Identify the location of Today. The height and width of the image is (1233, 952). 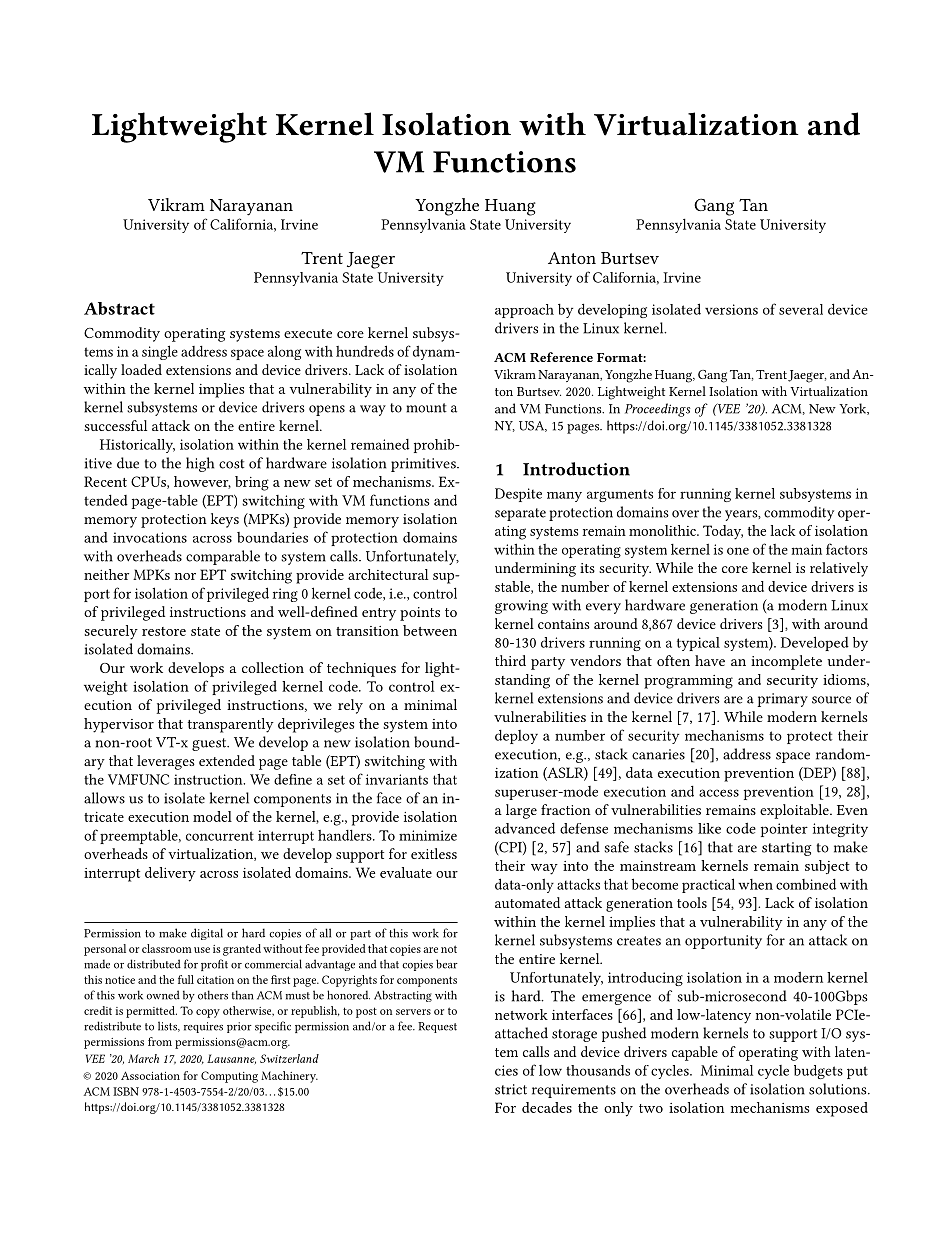
(723, 532).
